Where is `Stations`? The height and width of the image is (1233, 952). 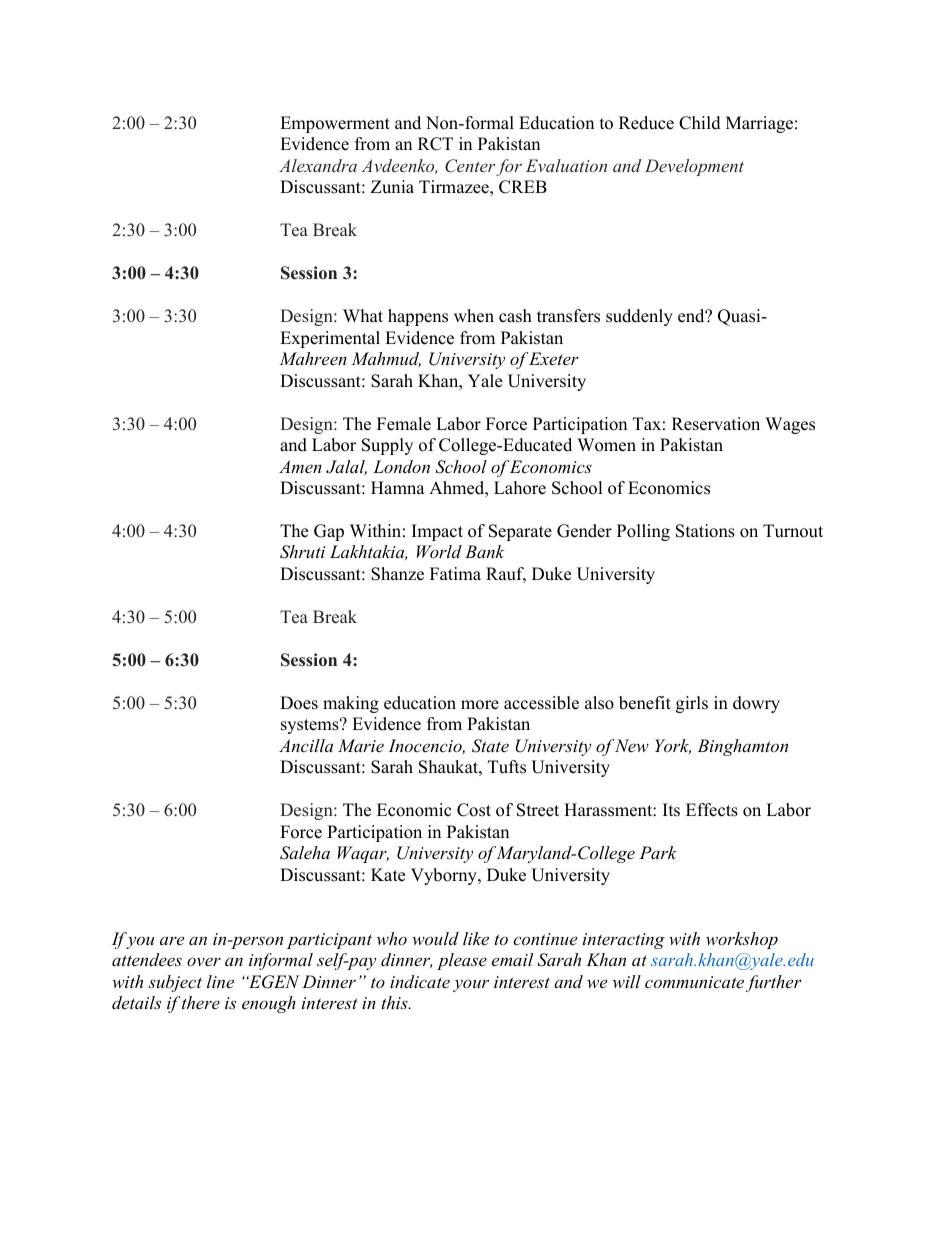
Stations is located at coordinates (705, 531).
